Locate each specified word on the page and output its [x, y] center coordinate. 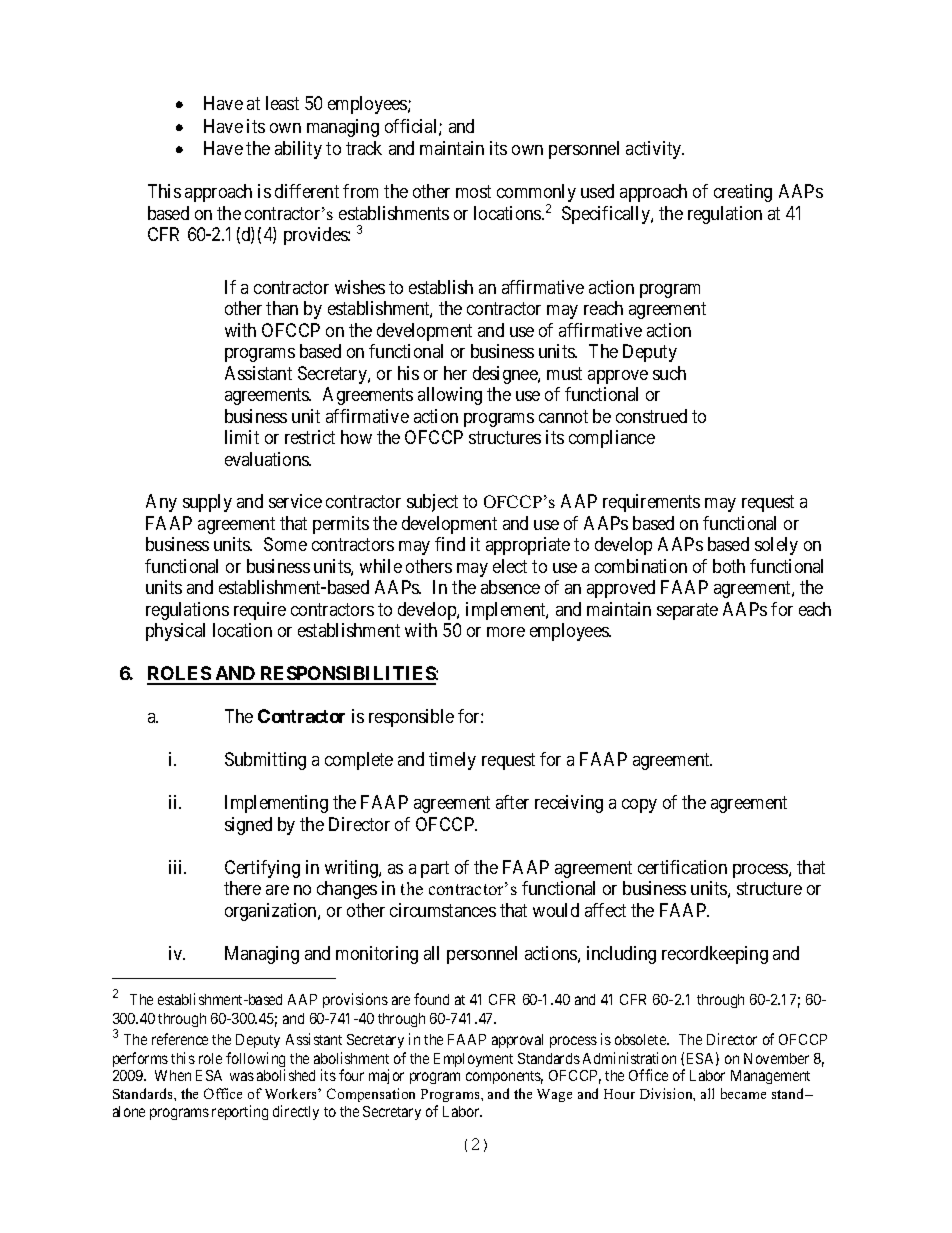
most [473, 192]
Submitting [265, 761]
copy [639, 806]
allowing [450, 396]
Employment [473, 1060]
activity [655, 150]
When [173, 1075]
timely [452, 761]
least [282, 103]
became [743, 1093]
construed [651, 416]
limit [242, 437]
